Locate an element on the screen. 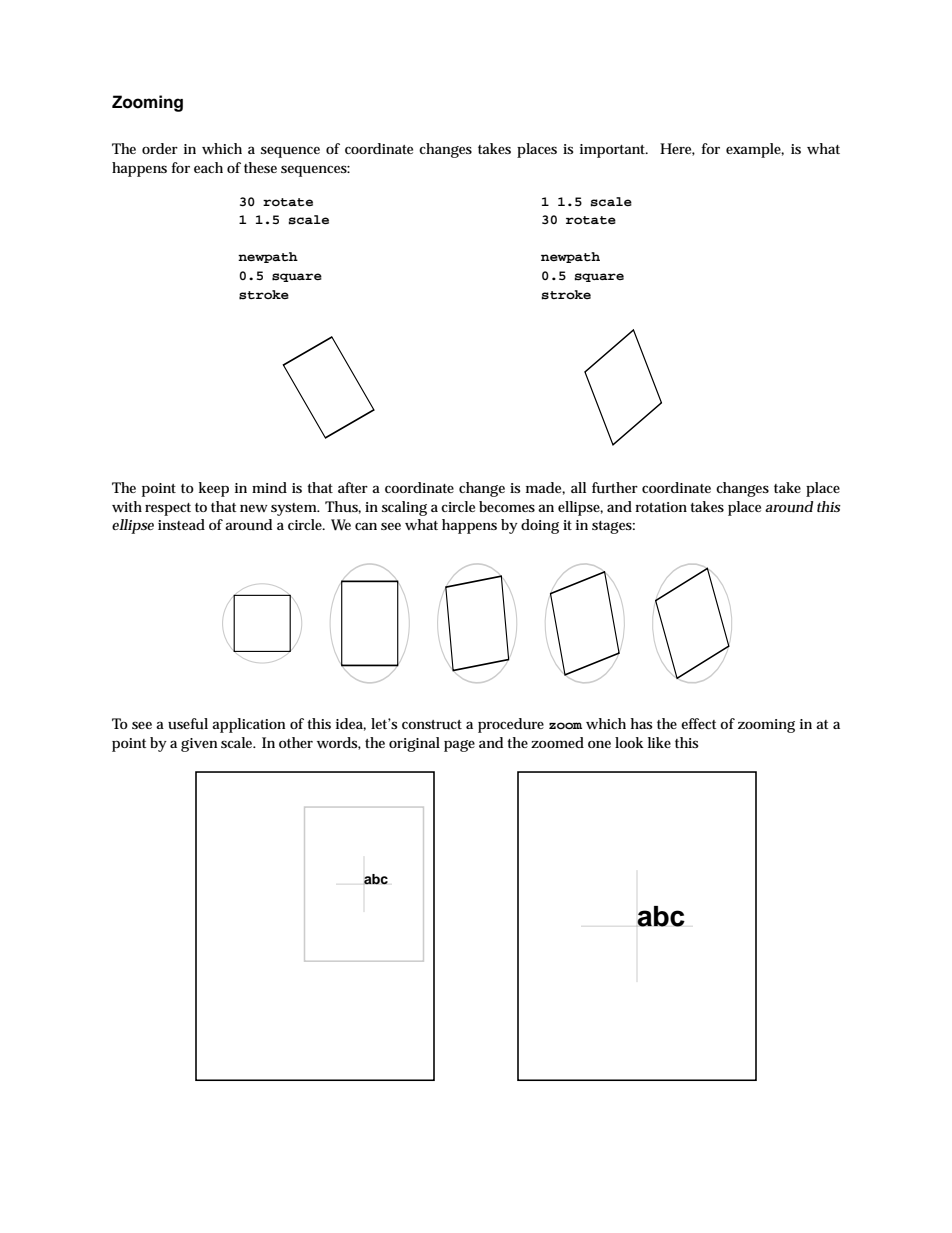 Image resolution: width=952 pixels, height=1233 pixels. each is located at coordinates (208, 167).
